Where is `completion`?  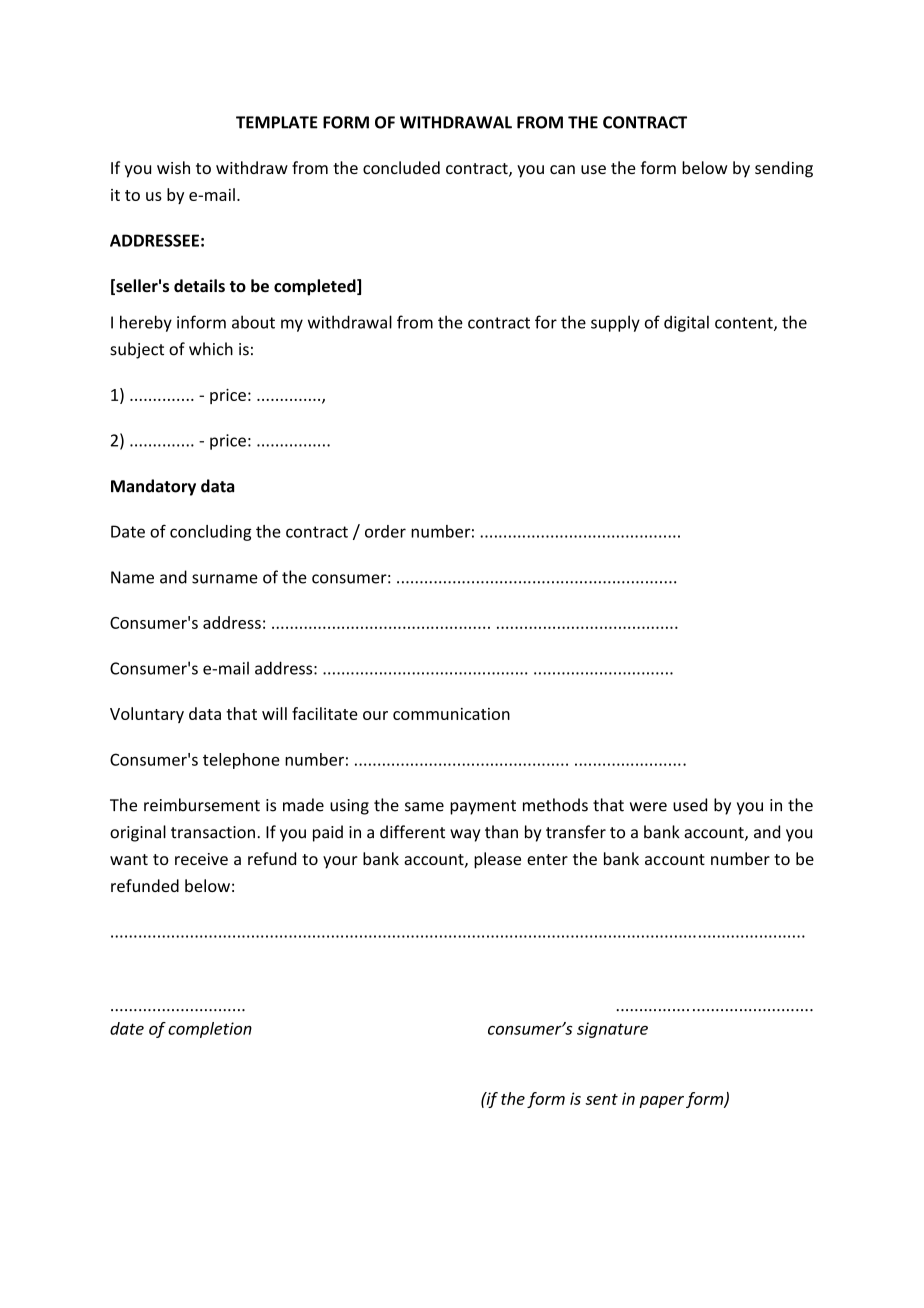 completion is located at coordinates (210, 1030).
